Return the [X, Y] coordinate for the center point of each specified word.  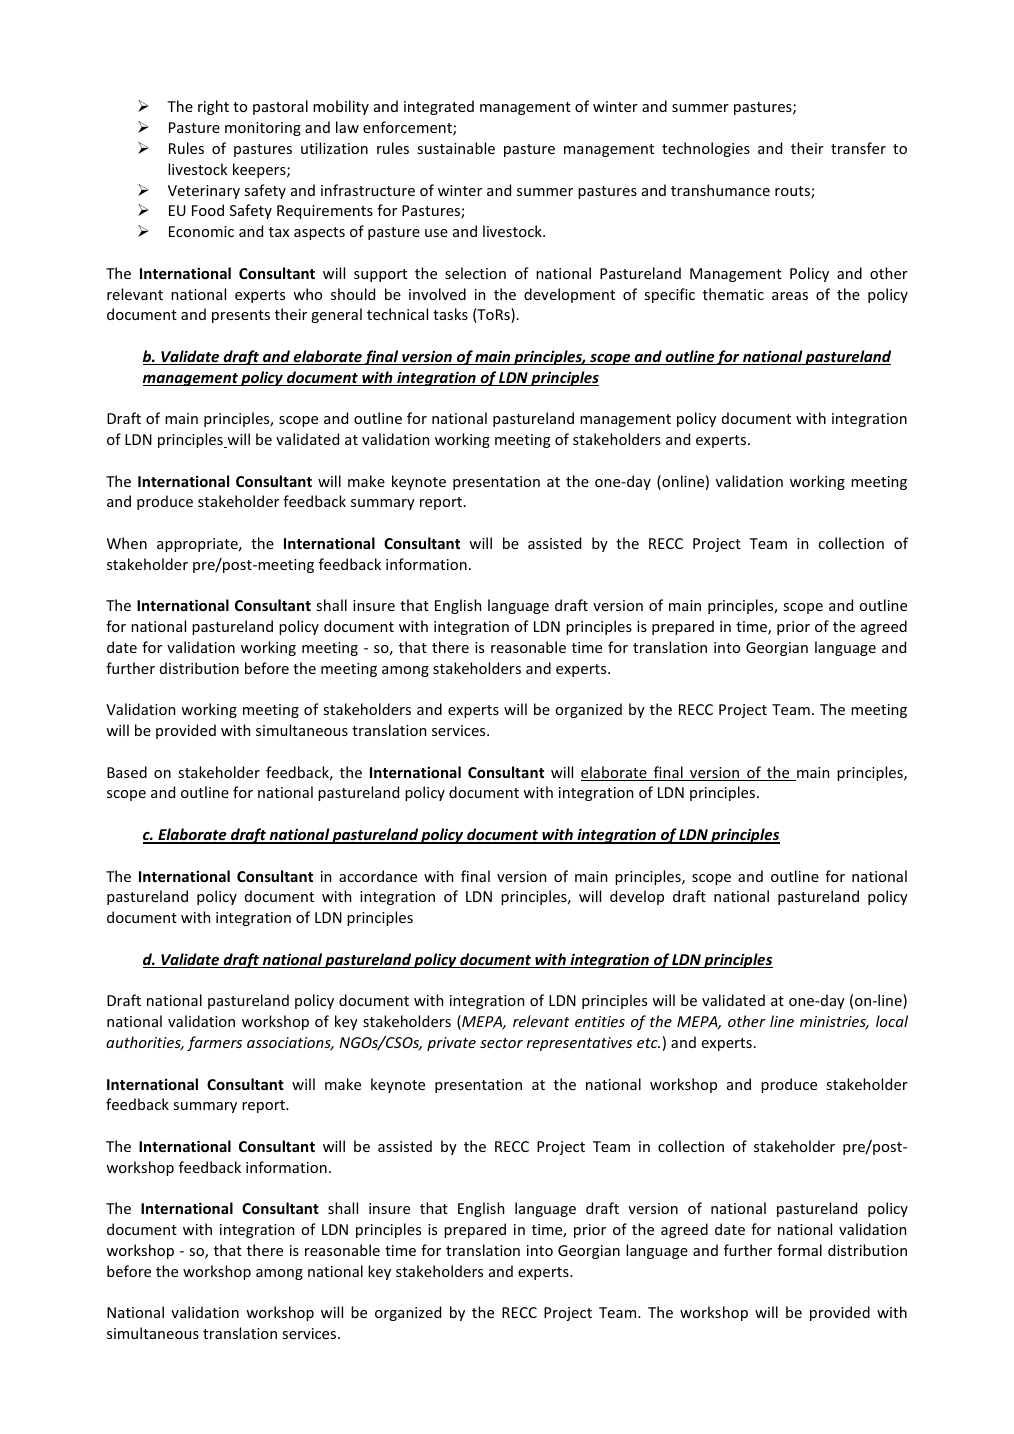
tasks [450, 314]
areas [790, 296]
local [892, 1021]
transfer [858, 148]
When [127, 543]
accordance [378, 876]
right [213, 107]
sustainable [456, 148]
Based [127, 772]
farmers [214, 1043]
